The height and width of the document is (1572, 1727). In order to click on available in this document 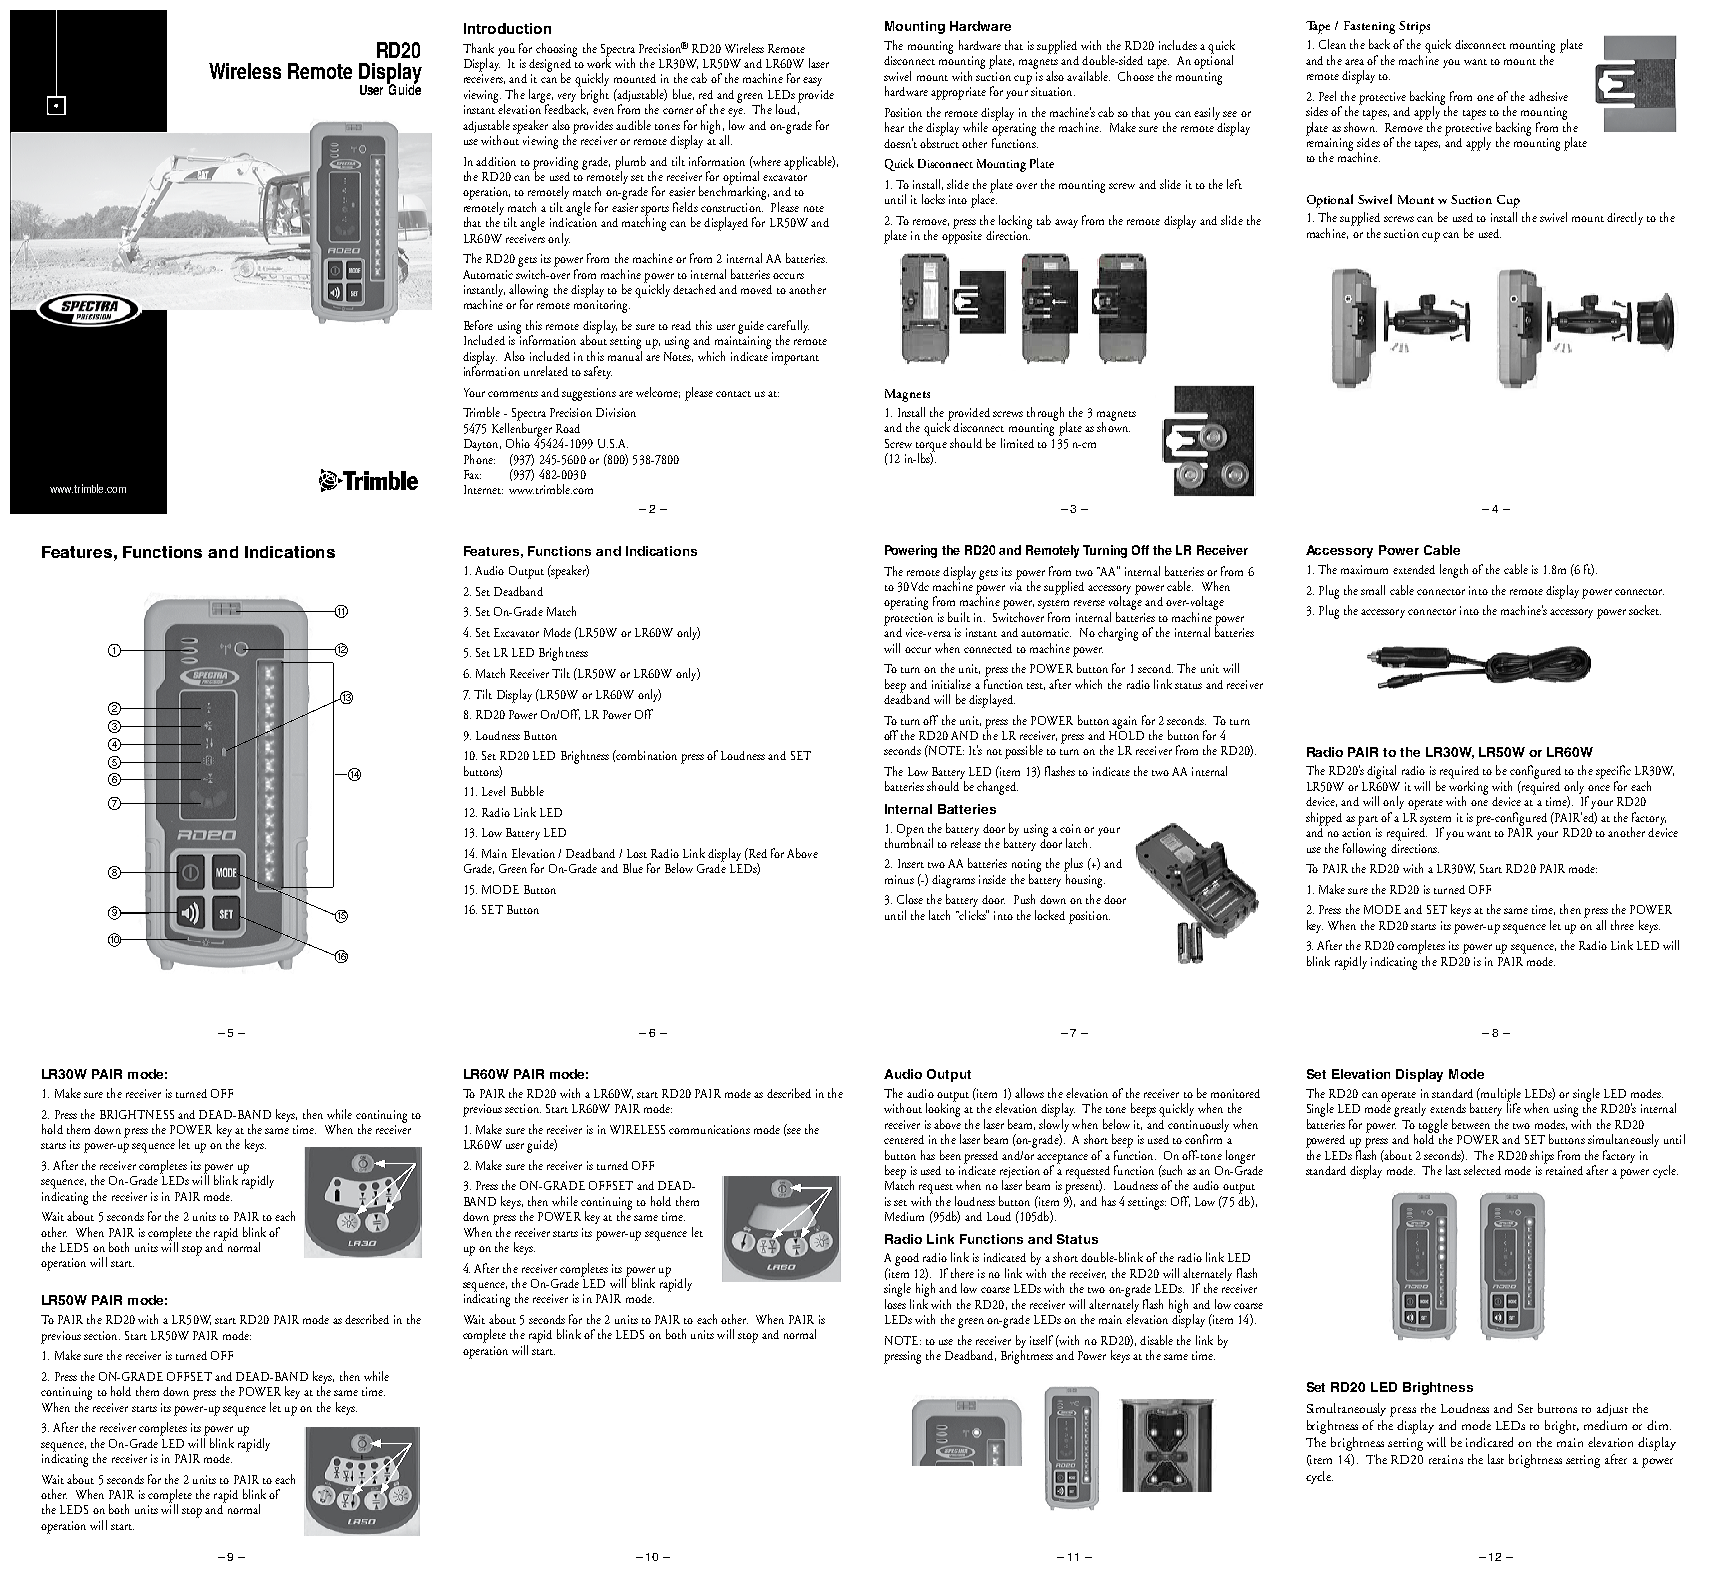, I will do `click(1088, 76)`.
